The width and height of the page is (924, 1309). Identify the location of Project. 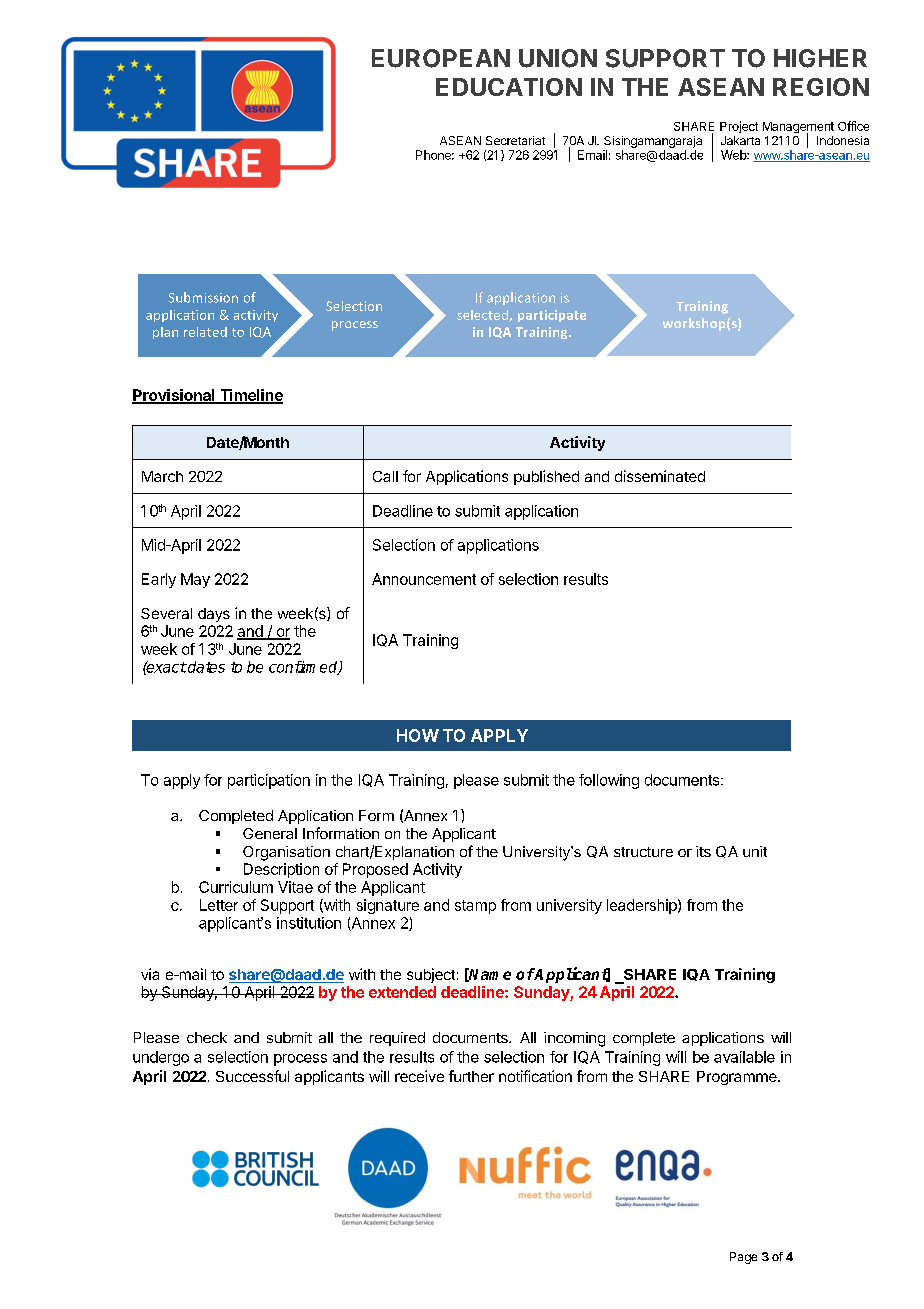
(739, 127).
